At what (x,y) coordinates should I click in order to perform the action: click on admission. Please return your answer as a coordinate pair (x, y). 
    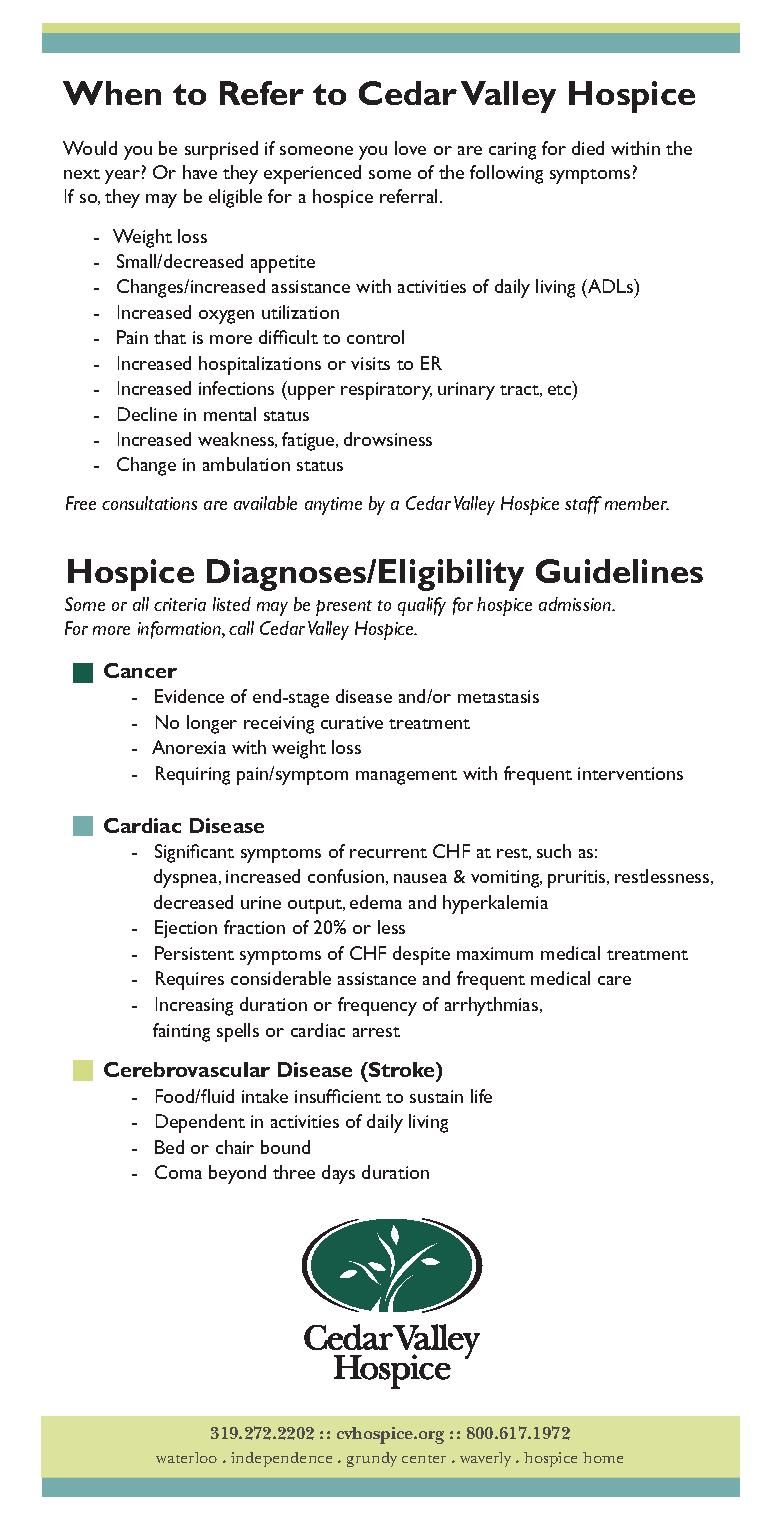
    Looking at the image, I should click on (576, 604).
